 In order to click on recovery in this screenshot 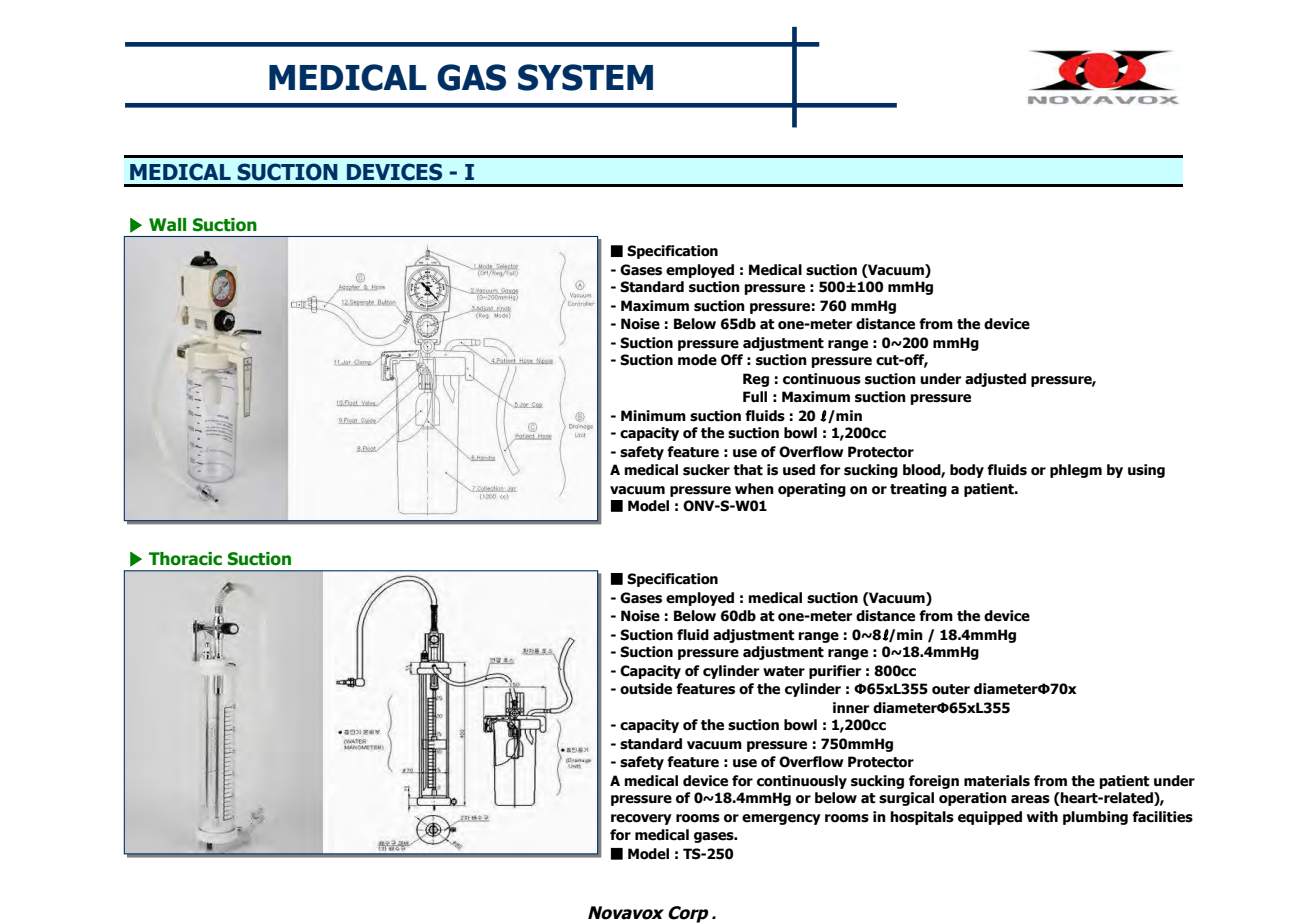, I will do `click(641, 819)`.
